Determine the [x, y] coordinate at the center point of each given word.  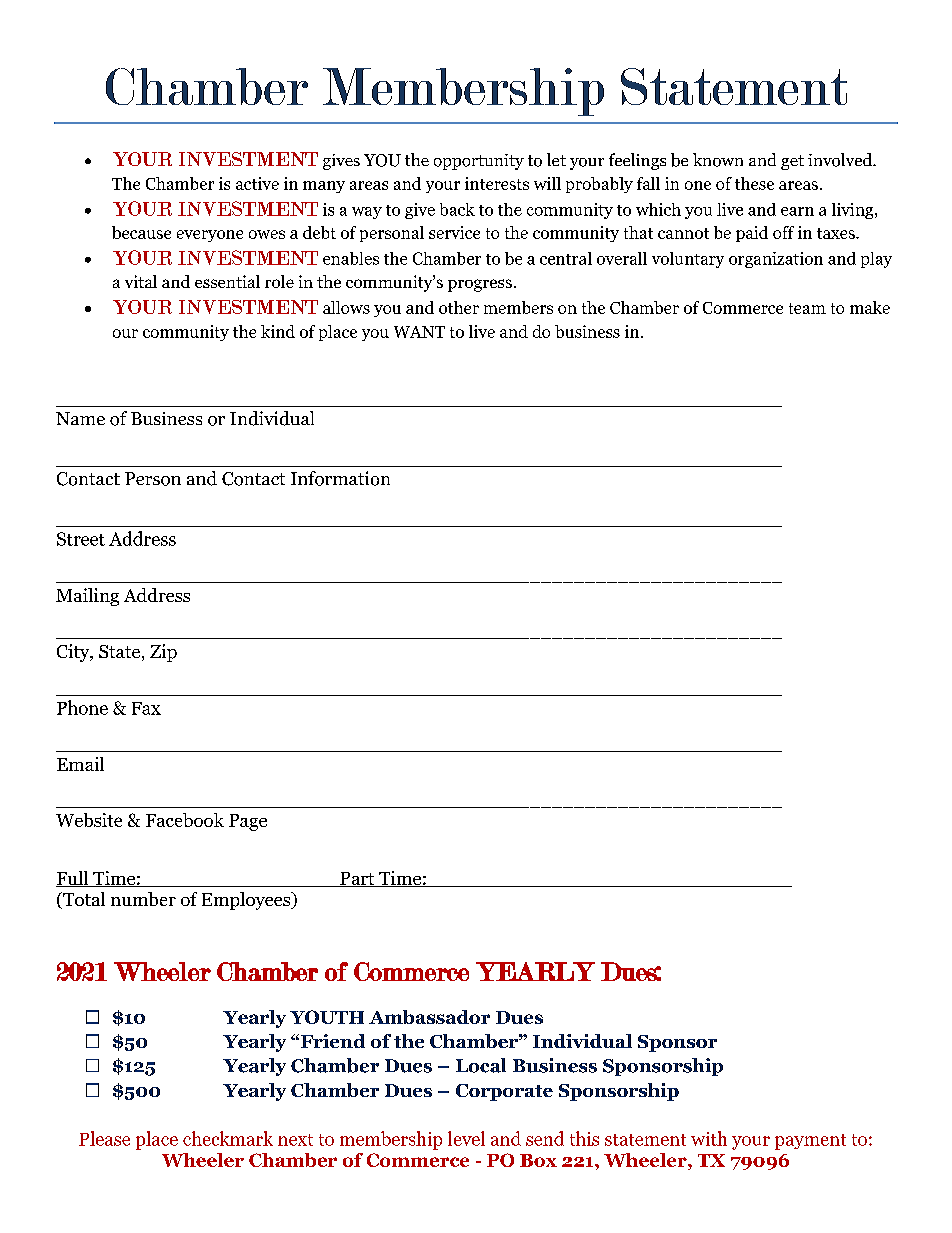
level [466, 1138]
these [754, 183]
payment [810, 1142]
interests [497, 183]
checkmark [228, 1138]
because [141, 232]
